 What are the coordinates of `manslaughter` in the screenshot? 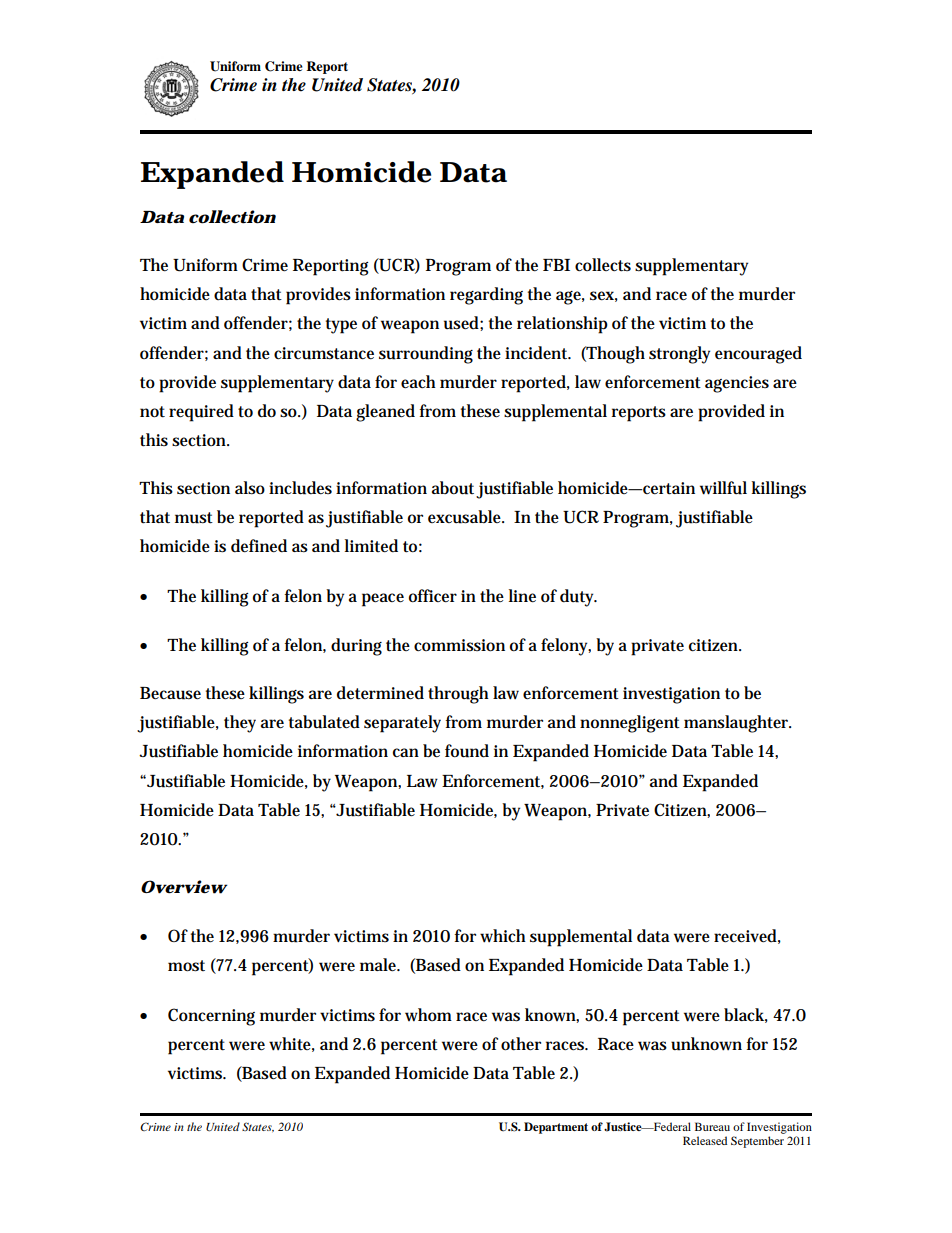 It's located at (737, 724).
